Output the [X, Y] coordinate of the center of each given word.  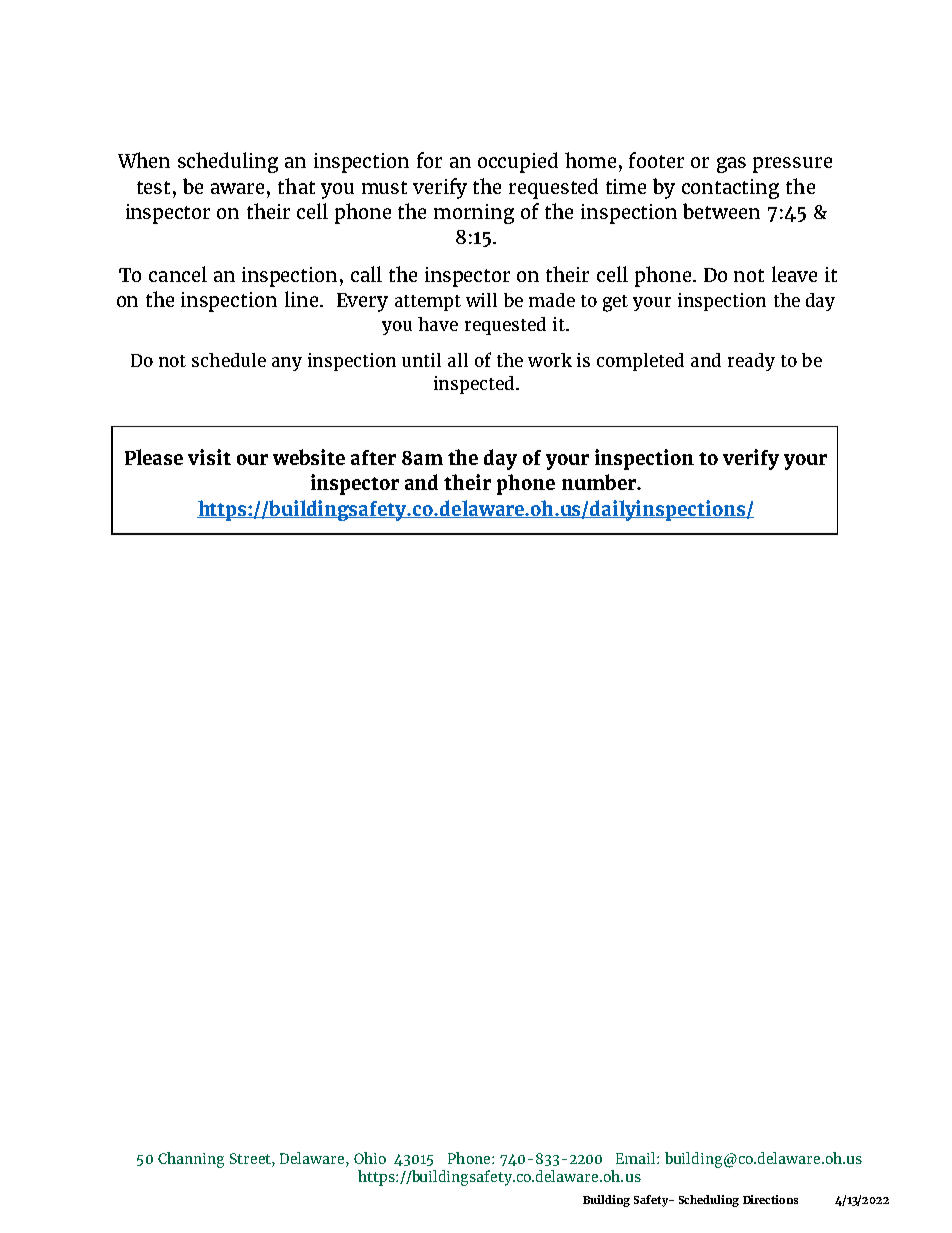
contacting [730, 189]
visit [209, 457]
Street [251, 1158]
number [600, 482]
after [373, 457]
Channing [191, 1160]
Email [637, 1158]
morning [474, 214]
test [153, 187]
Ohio [370, 1158]
